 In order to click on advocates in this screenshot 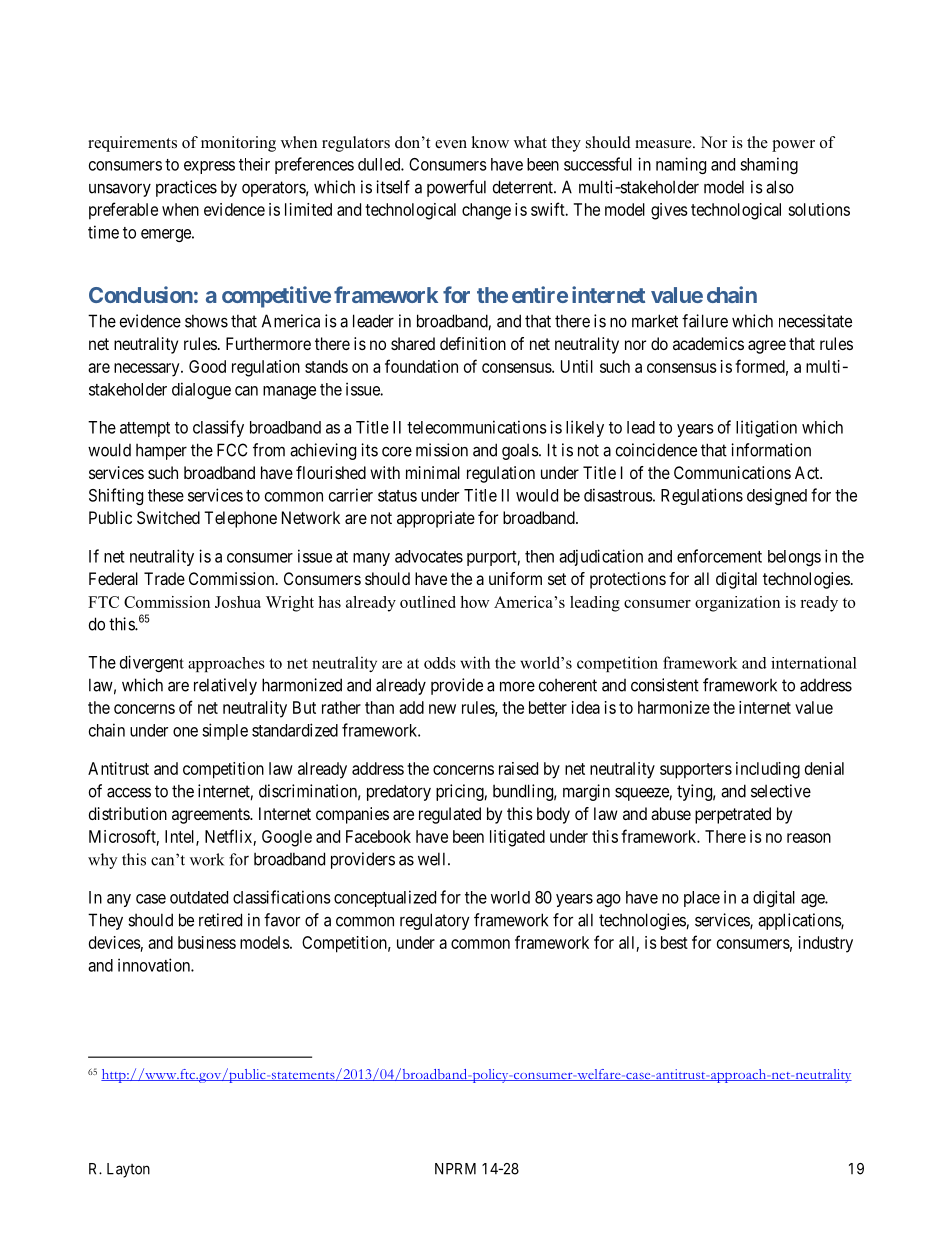, I will do `click(429, 556)`.
